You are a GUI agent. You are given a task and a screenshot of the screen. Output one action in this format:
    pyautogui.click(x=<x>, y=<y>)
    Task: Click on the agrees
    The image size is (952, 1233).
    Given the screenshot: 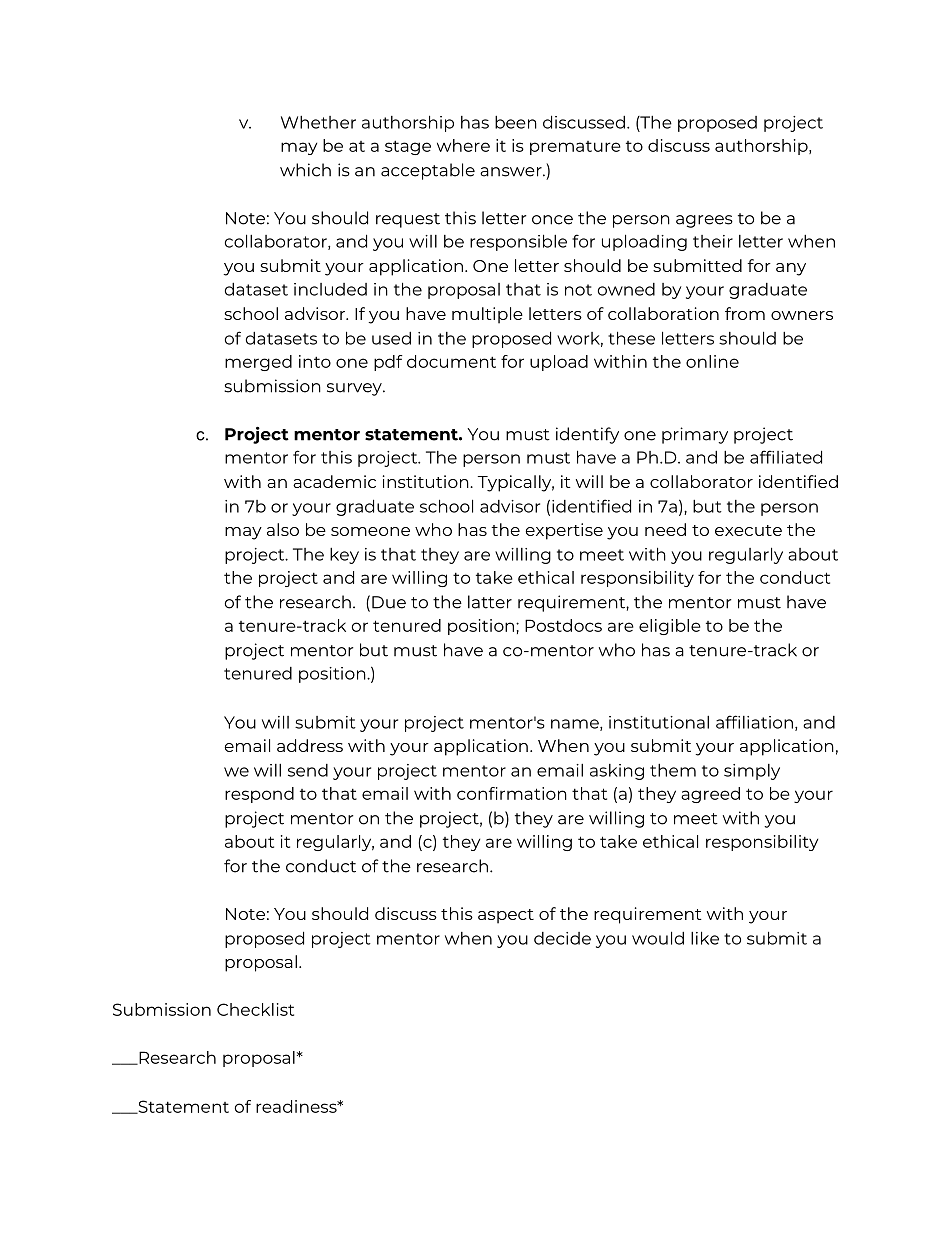 What is the action you would take?
    pyautogui.click(x=704, y=221)
